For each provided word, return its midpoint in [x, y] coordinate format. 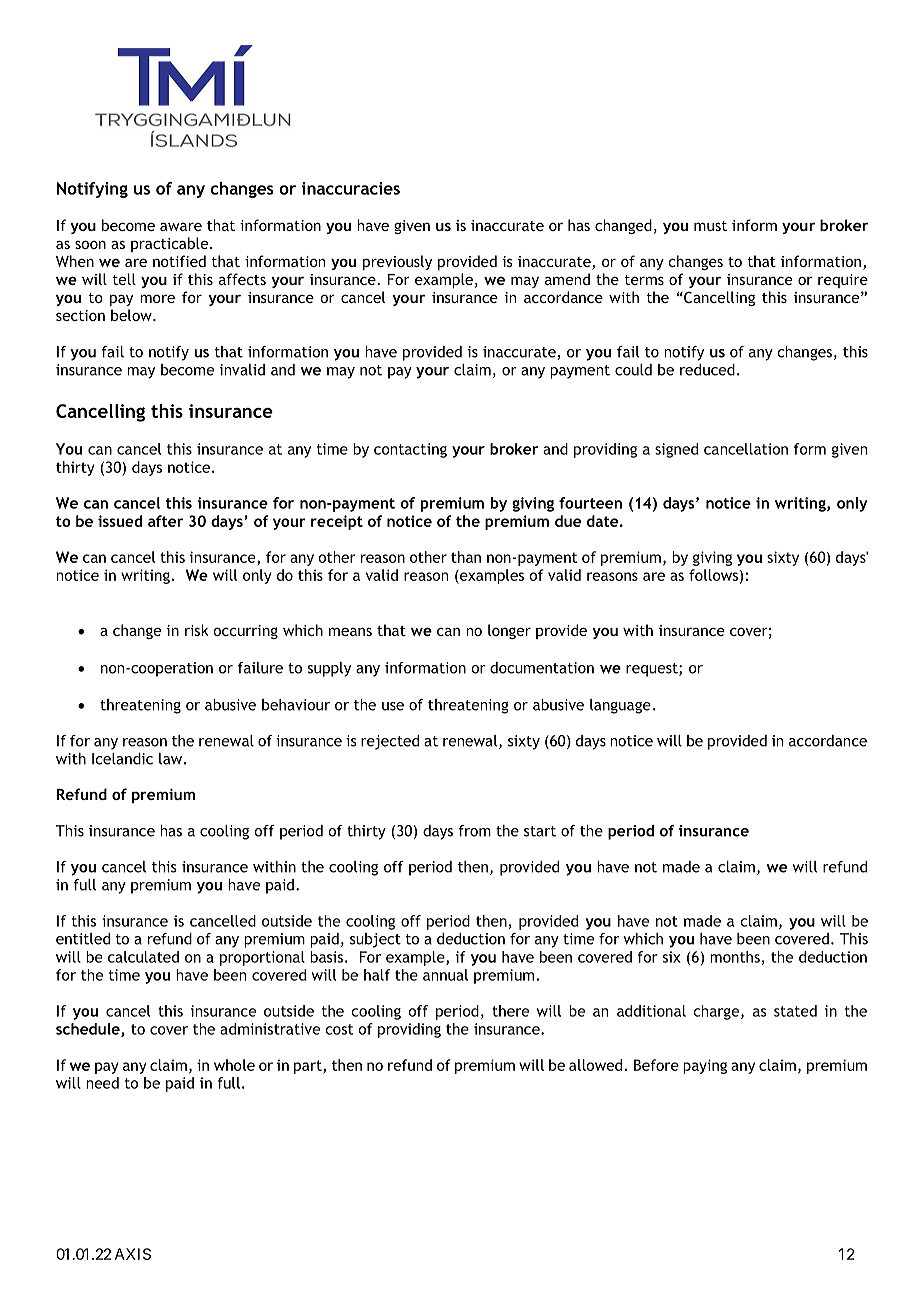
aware [181, 226]
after [165, 521]
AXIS [133, 1254]
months [735, 957]
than [466, 557]
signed [676, 450]
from [474, 831]
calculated [143, 957]
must [710, 226]
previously [397, 262]
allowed [595, 1065]
